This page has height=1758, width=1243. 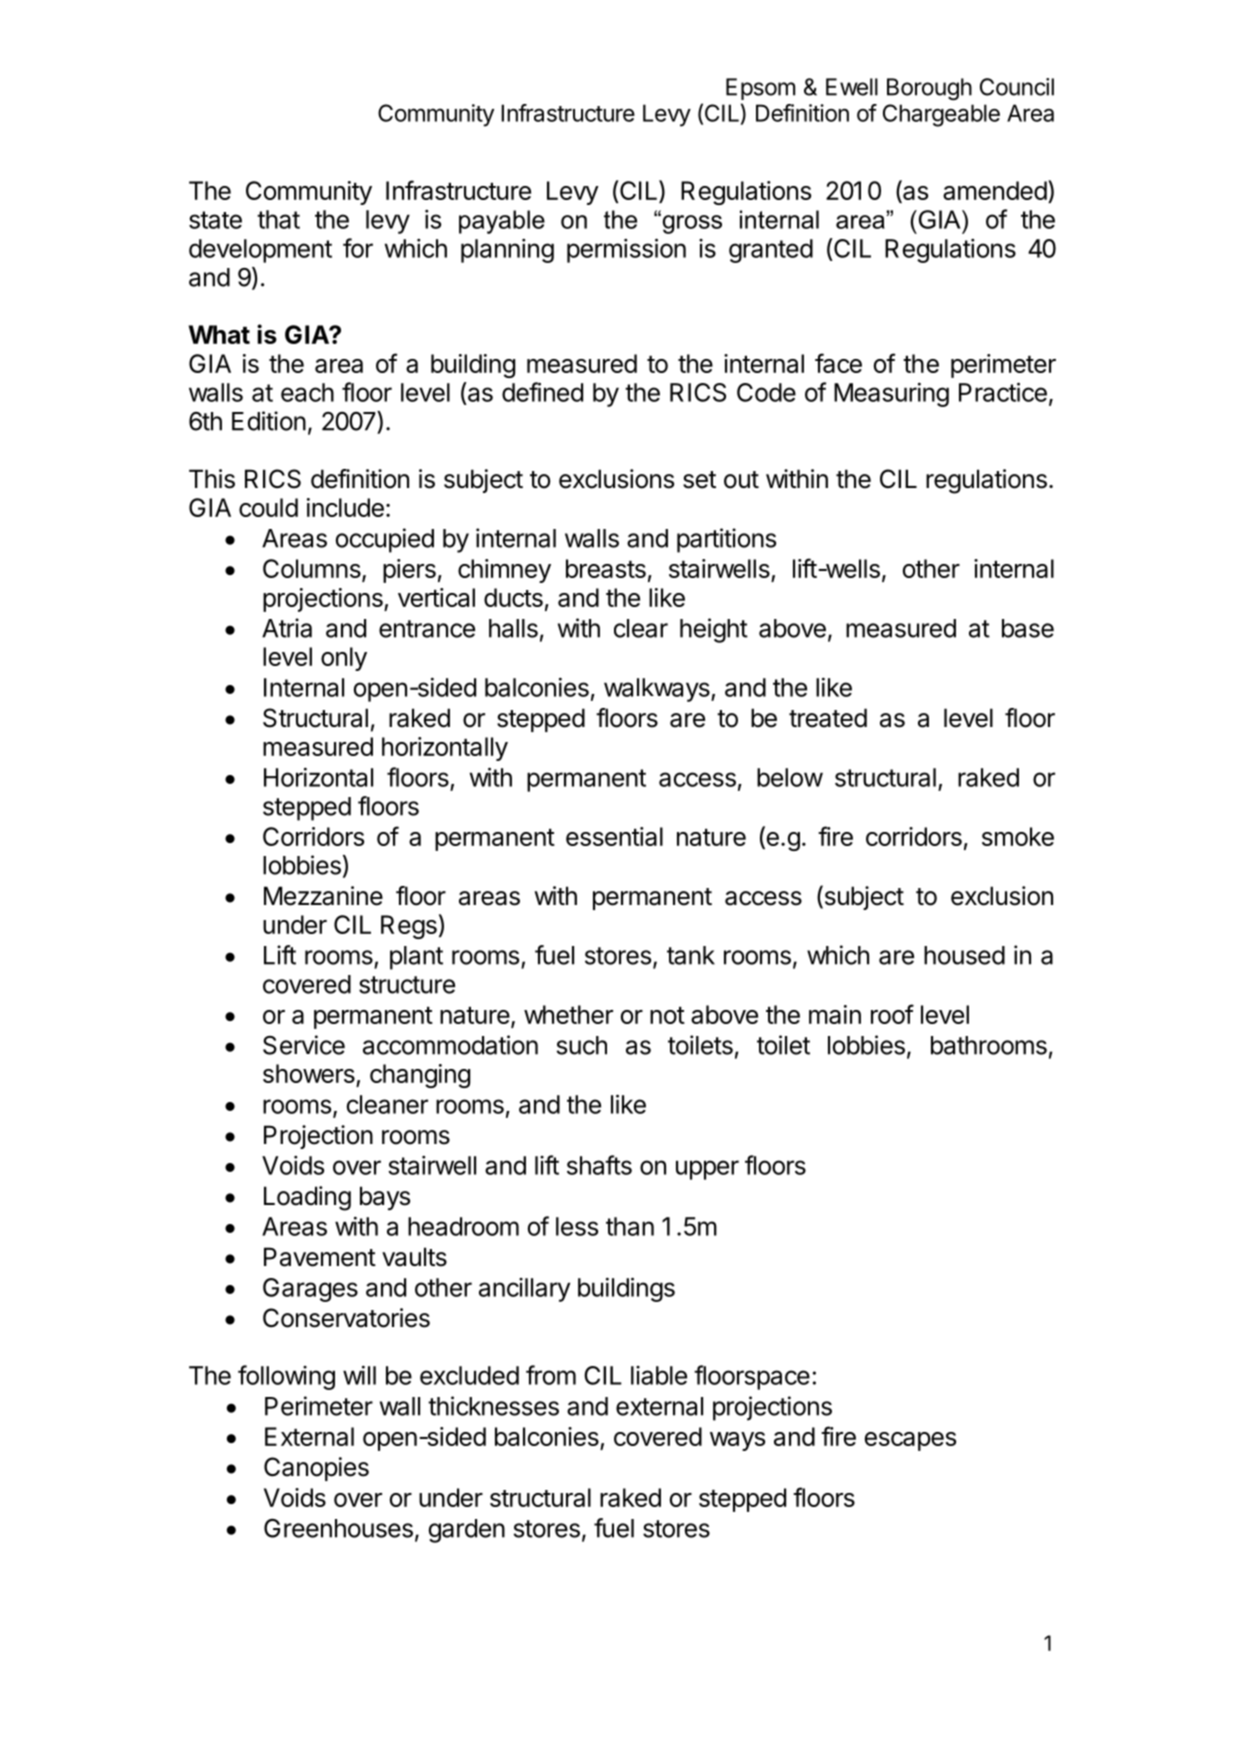 What do you see at coordinates (316, 1469) in the page?
I see `Canopies` at bounding box center [316, 1469].
